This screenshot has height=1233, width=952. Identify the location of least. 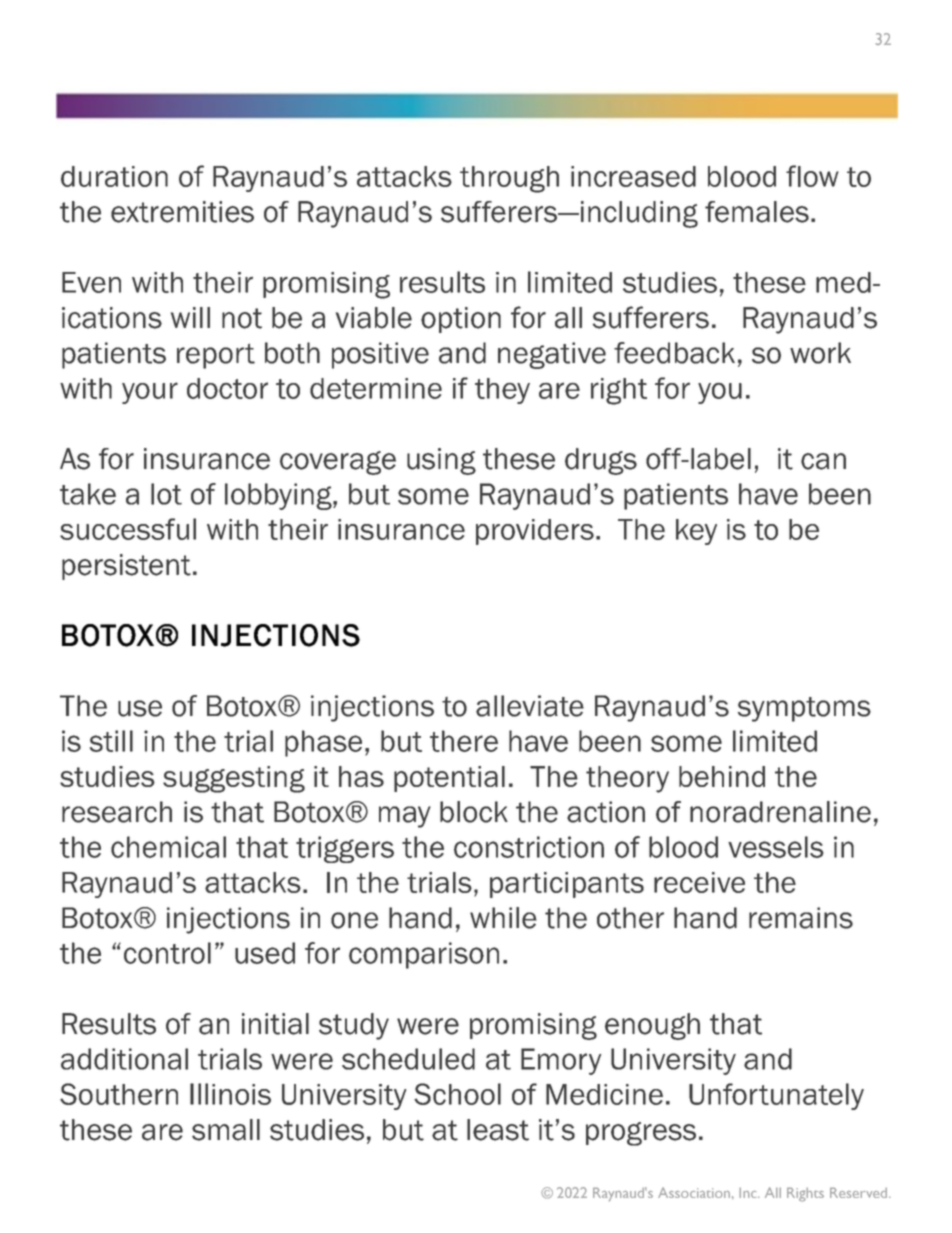
(498, 1130).
